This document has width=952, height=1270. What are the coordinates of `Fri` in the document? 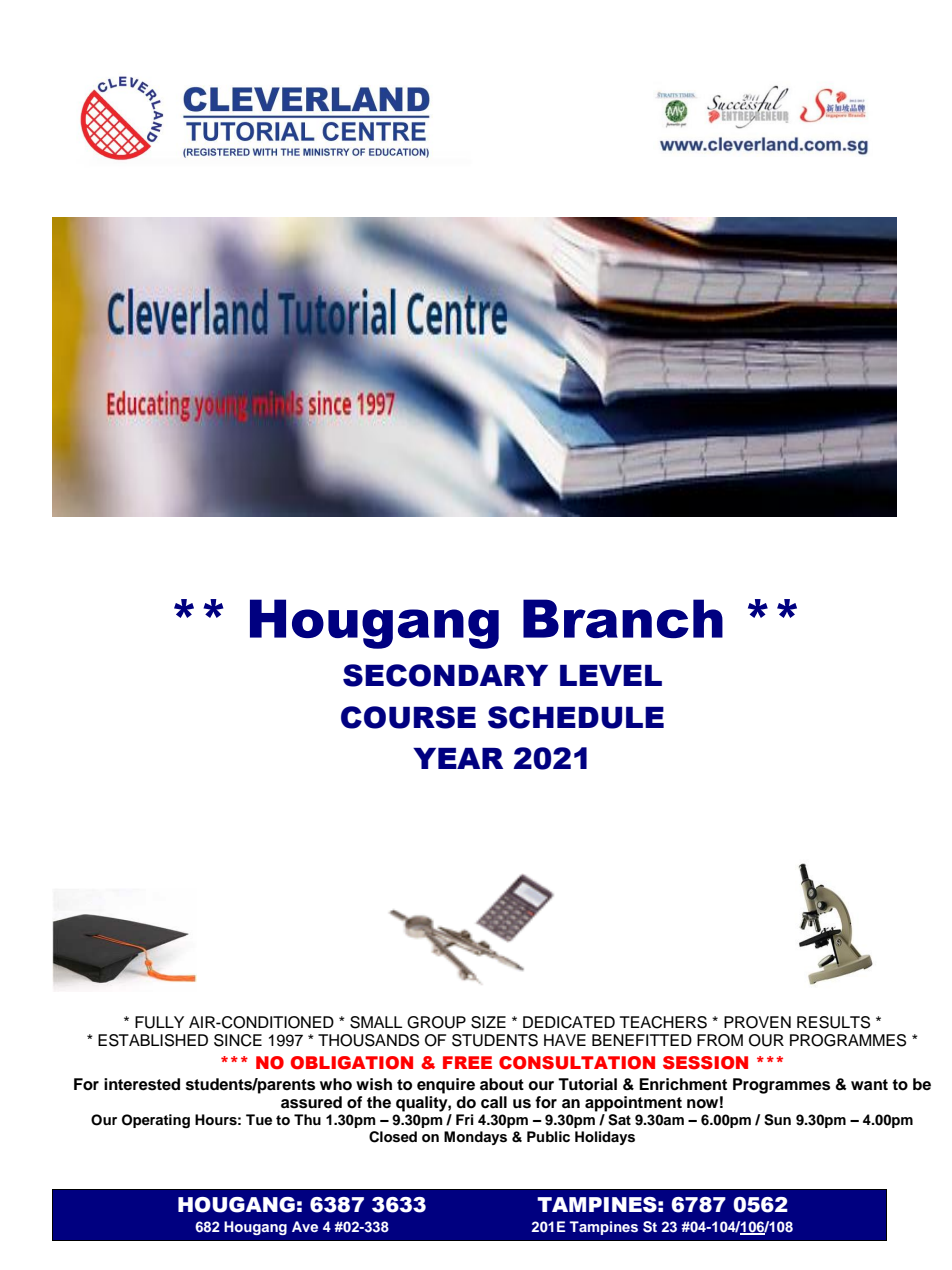 It's located at (464, 1119).
